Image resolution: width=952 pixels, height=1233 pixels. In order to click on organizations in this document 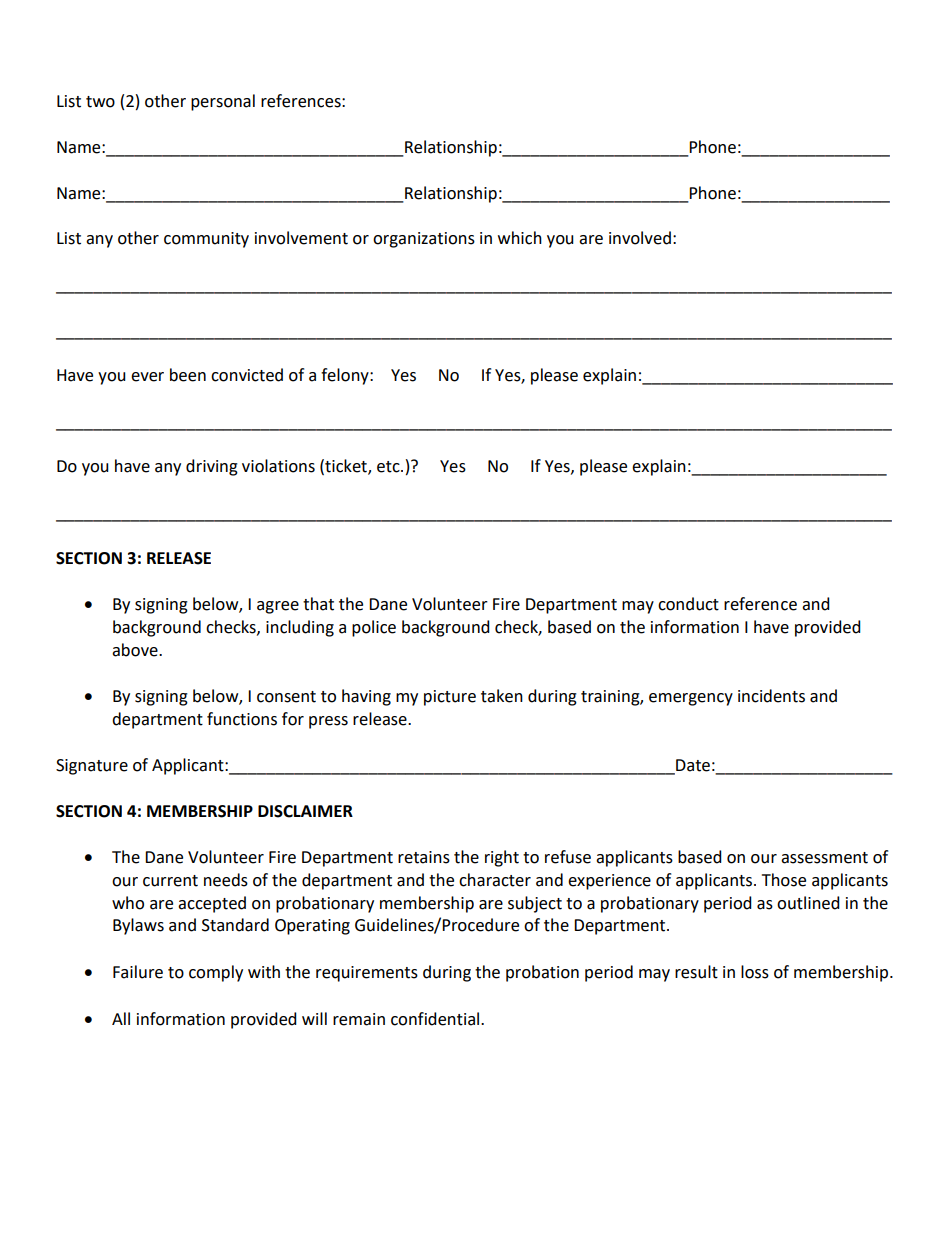, I will do `click(424, 240)`.
